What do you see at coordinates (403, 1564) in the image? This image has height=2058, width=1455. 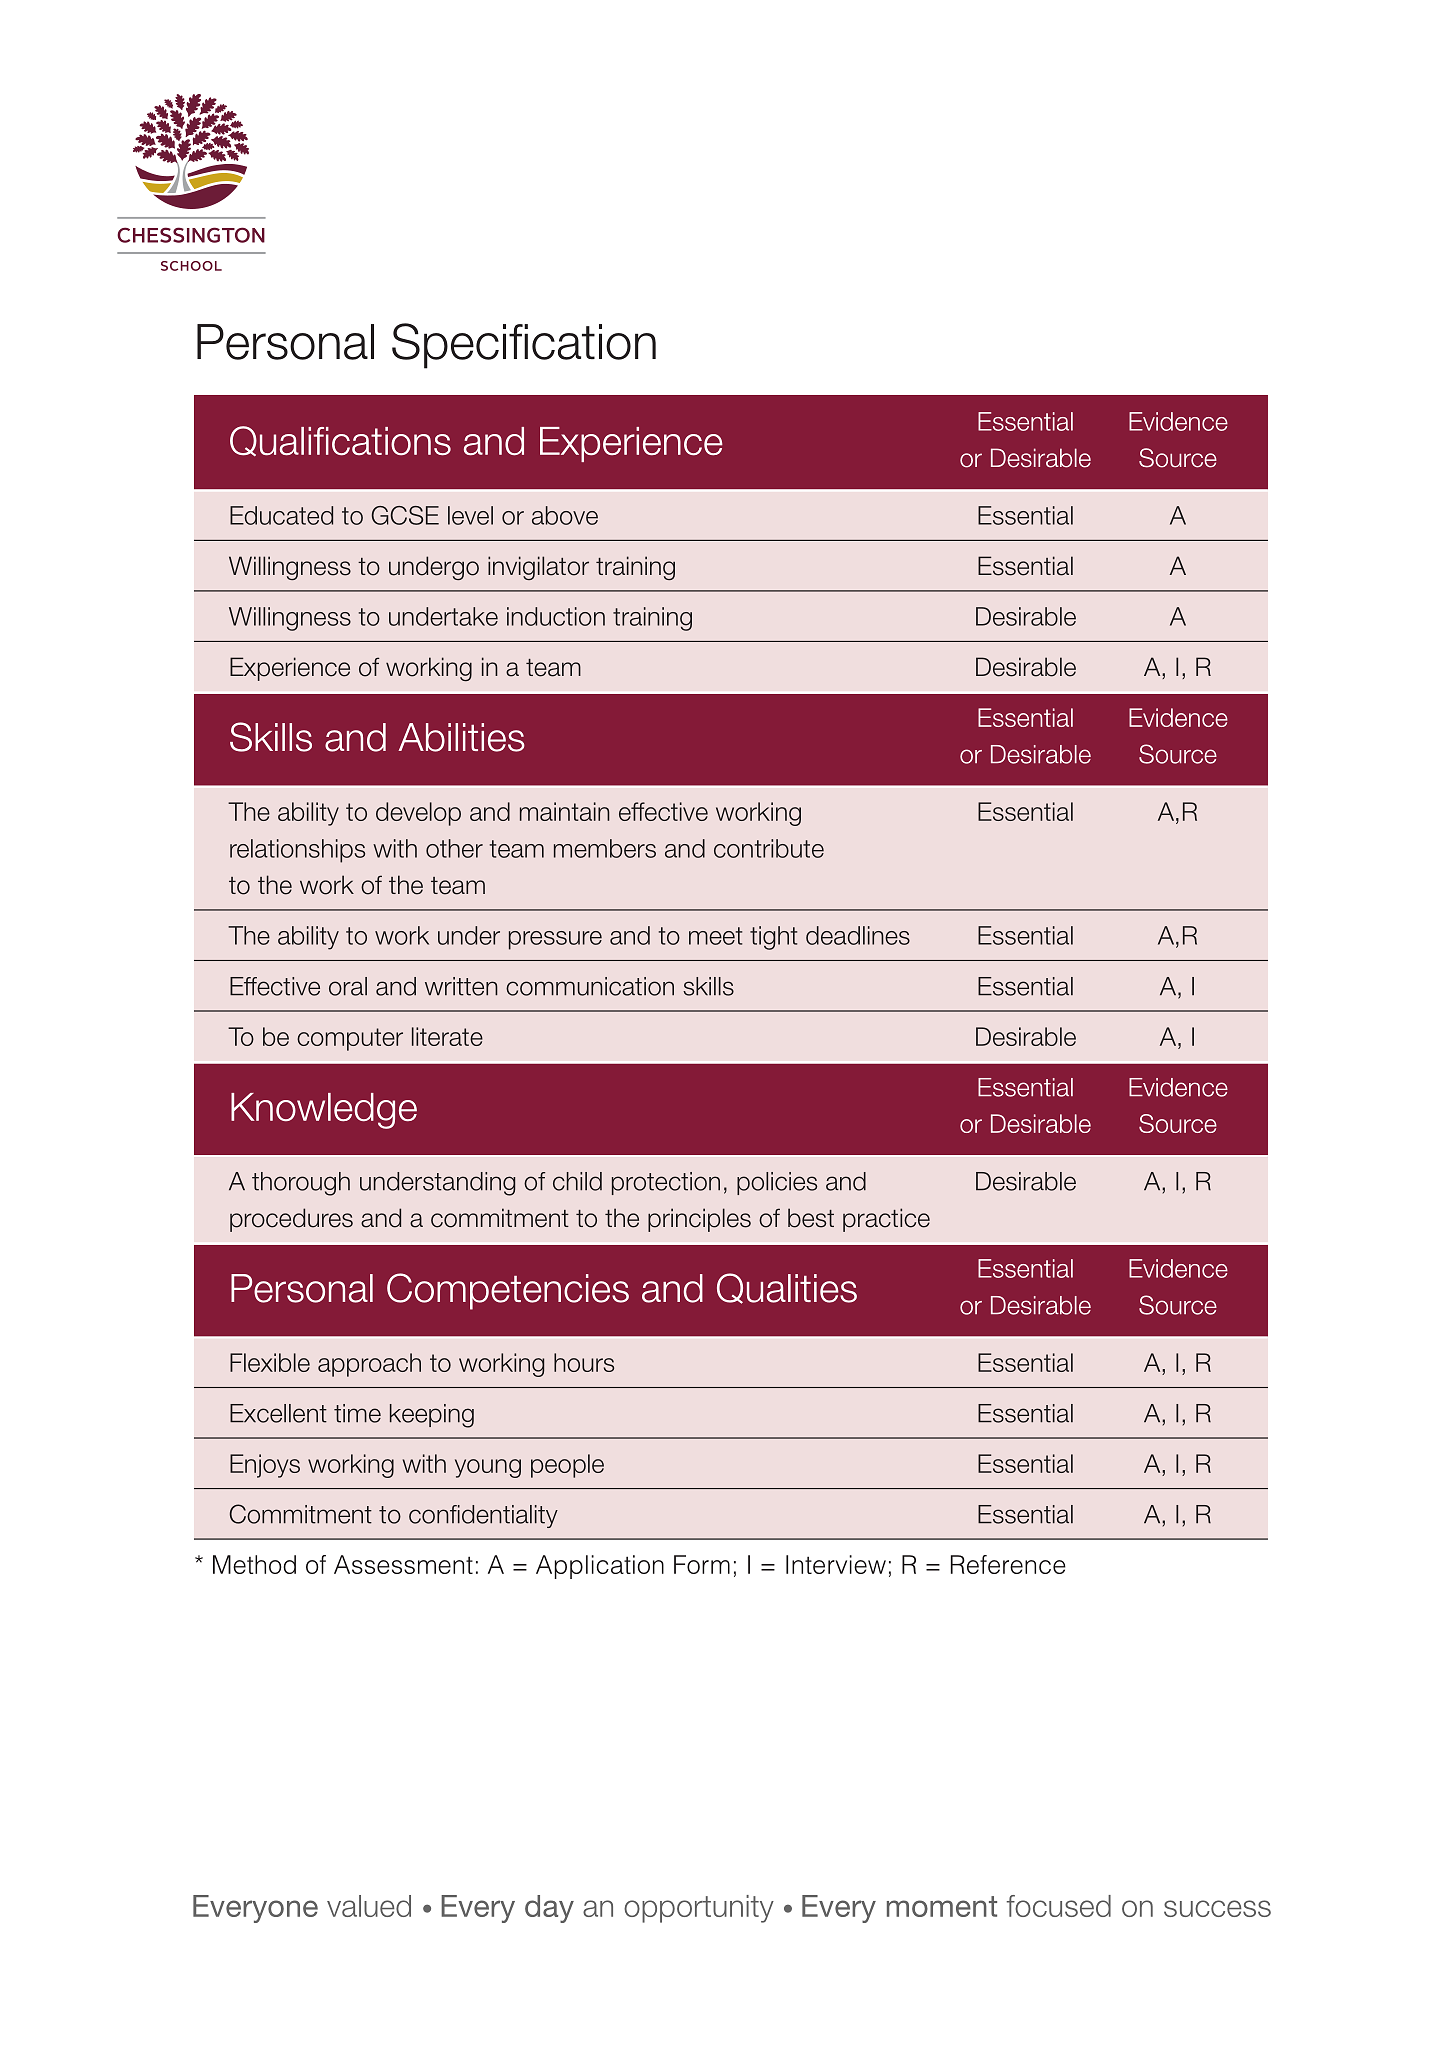 I see `Assessment` at bounding box center [403, 1564].
